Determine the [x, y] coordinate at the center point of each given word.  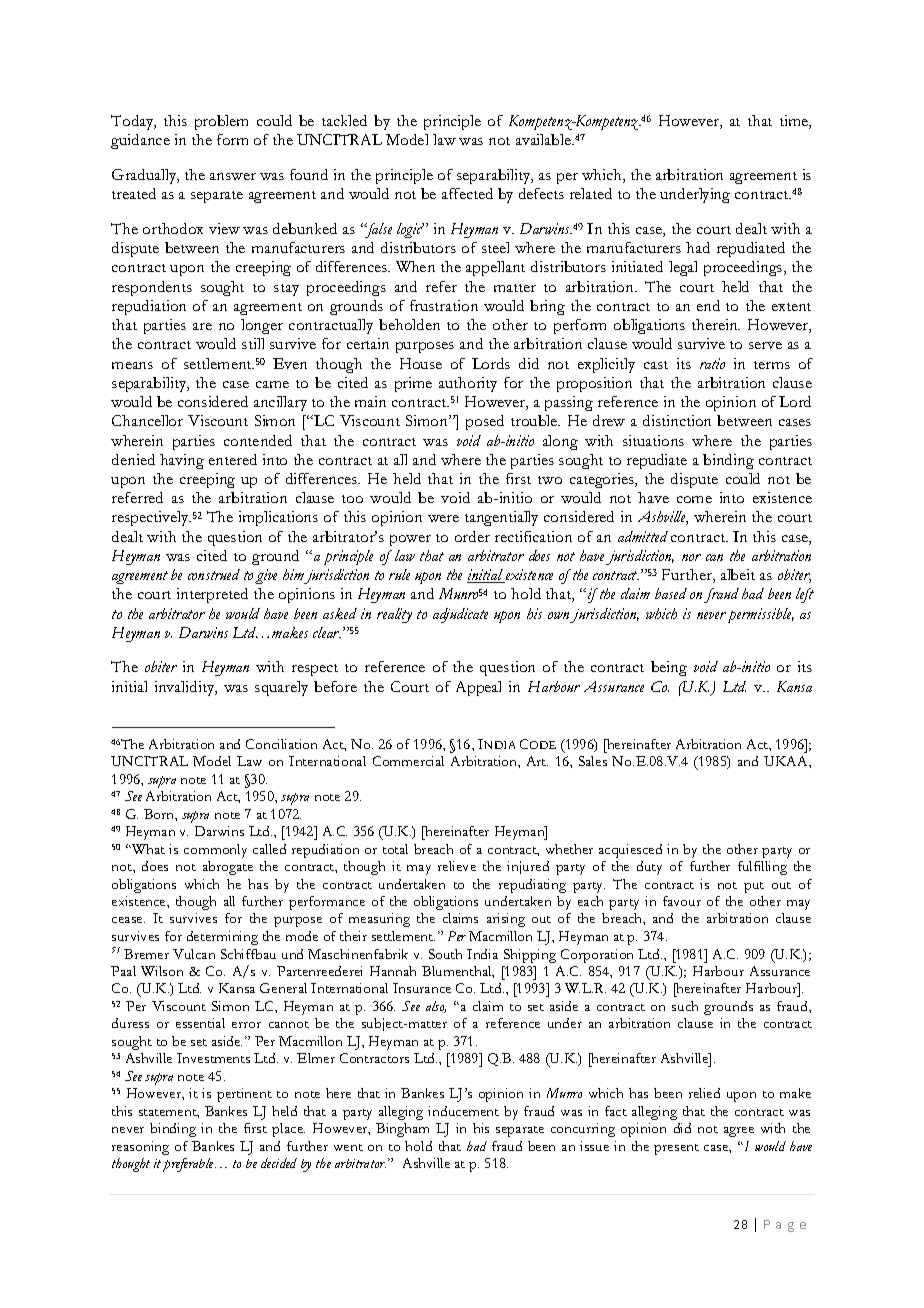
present [676, 1149]
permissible [761, 615]
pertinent [244, 1095]
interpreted [212, 595]
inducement [463, 1111]
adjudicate [460, 615]
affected [467, 193]
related [591, 193]
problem [221, 122]
